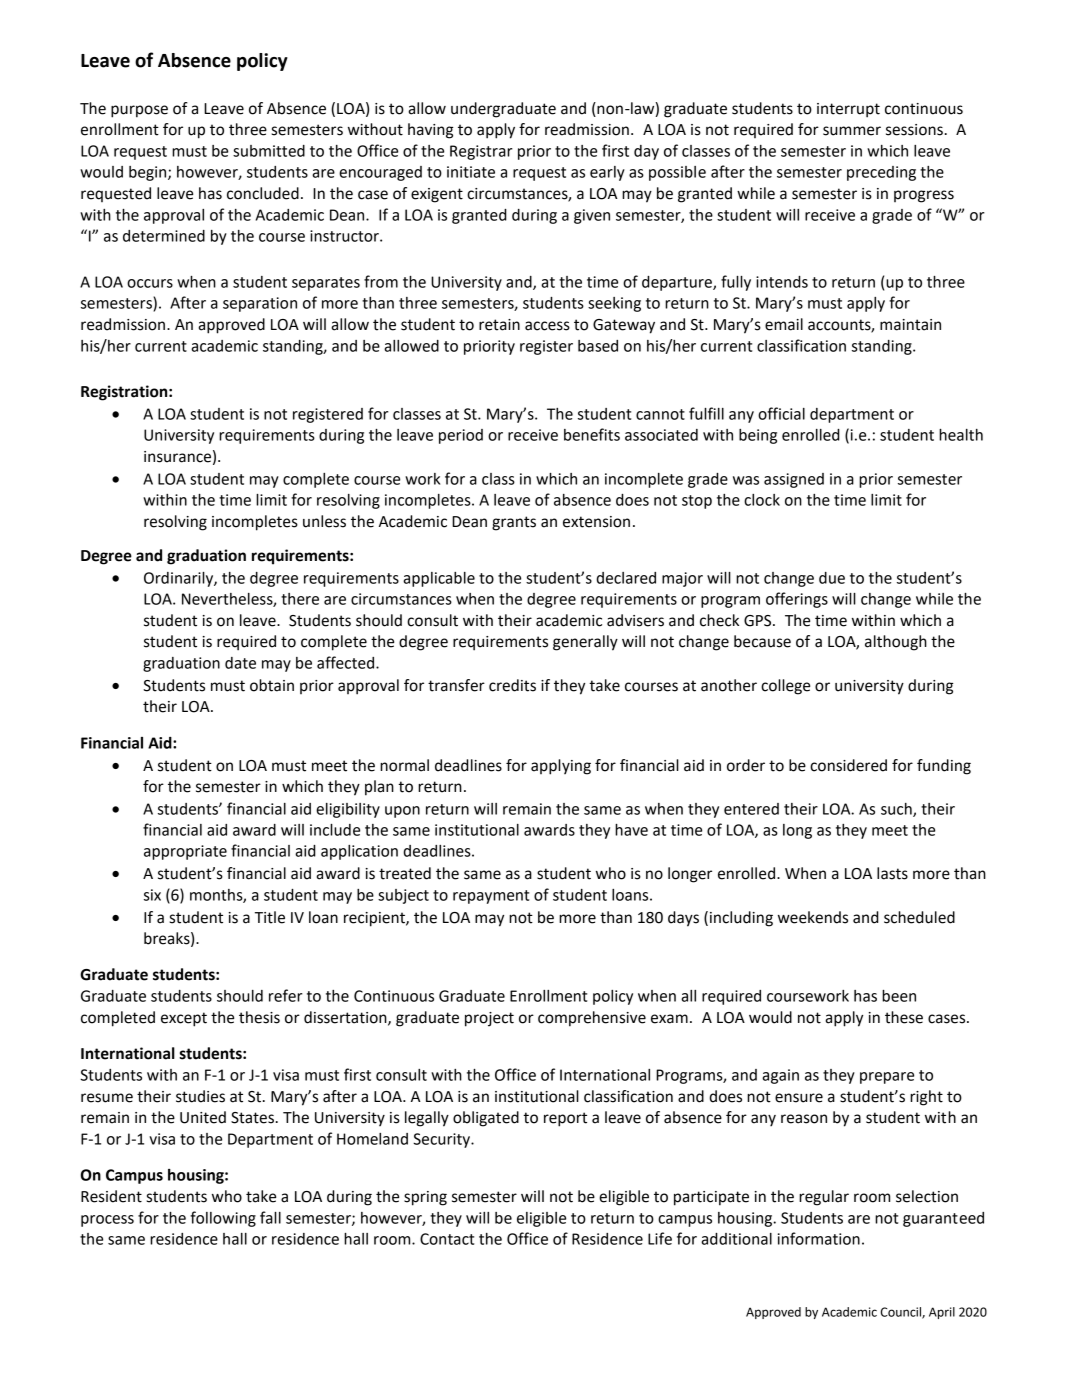 Image resolution: width=1069 pixels, height=1383 pixels. Describe the element at coordinates (481, 152) in the screenshot. I see `Registrar` at that location.
